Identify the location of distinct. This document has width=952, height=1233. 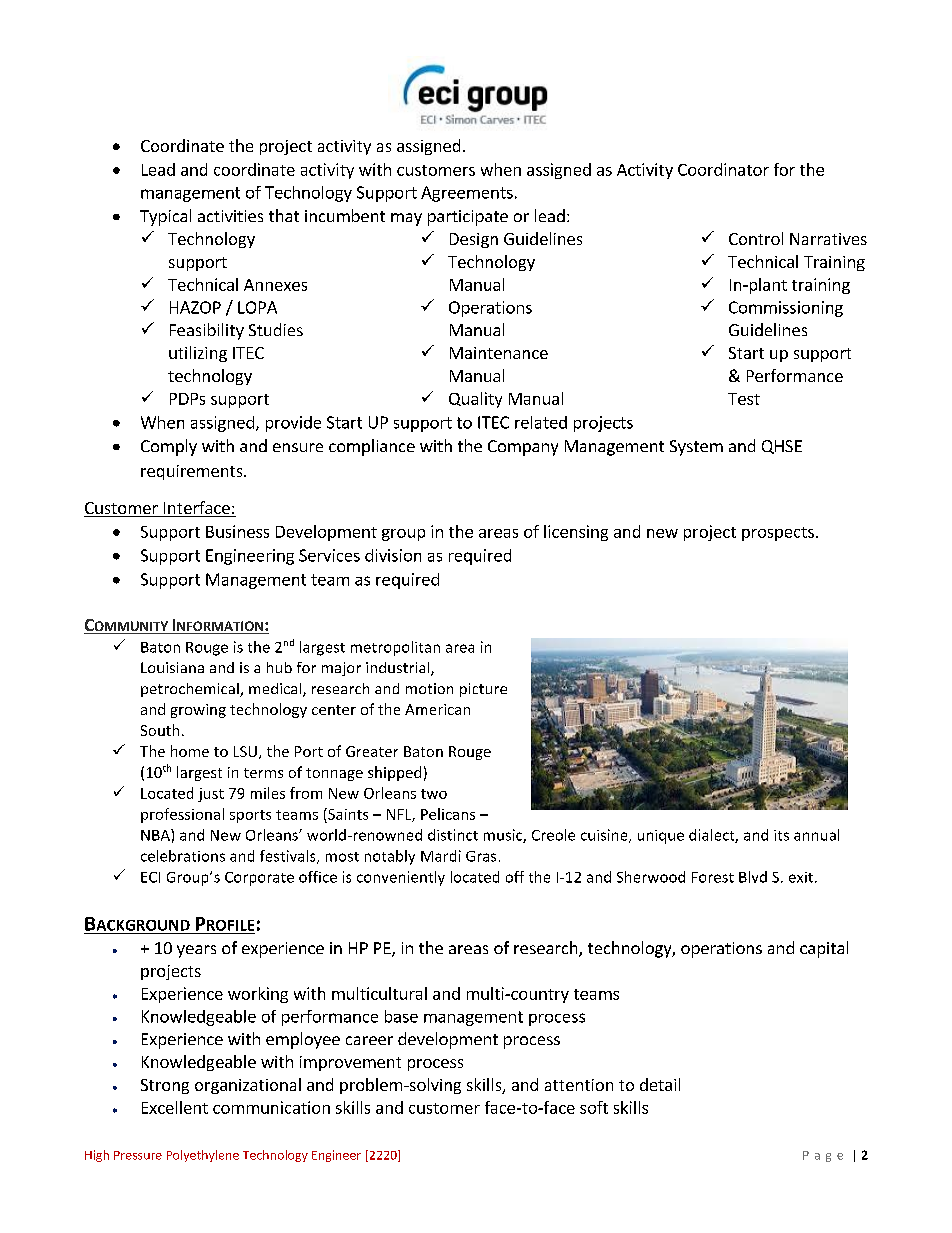
(453, 835).
